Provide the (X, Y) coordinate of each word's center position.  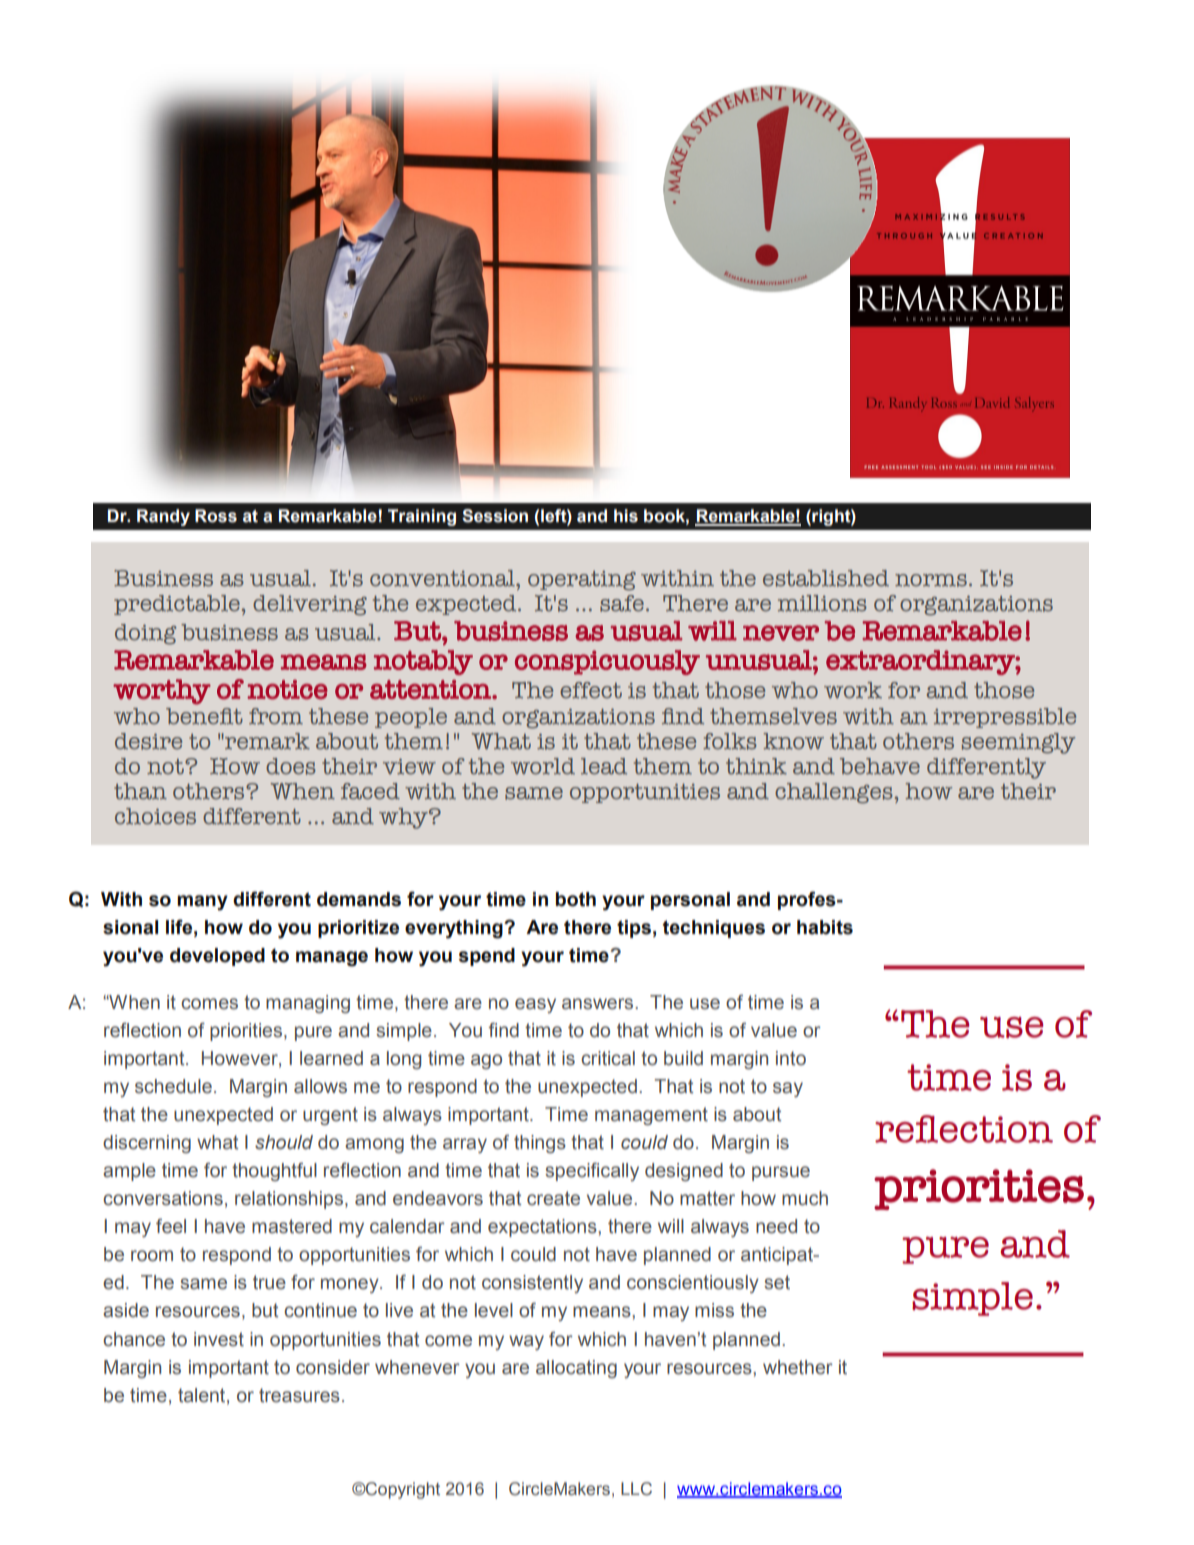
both (576, 899)
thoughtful (274, 1171)
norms (931, 580)
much (805, 1198)
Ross (216, 516)
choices (155, 816)
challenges (834, 793)
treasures (299, 1395)
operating (582, 581)
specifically (592, 1171)
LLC (636, 1489)
